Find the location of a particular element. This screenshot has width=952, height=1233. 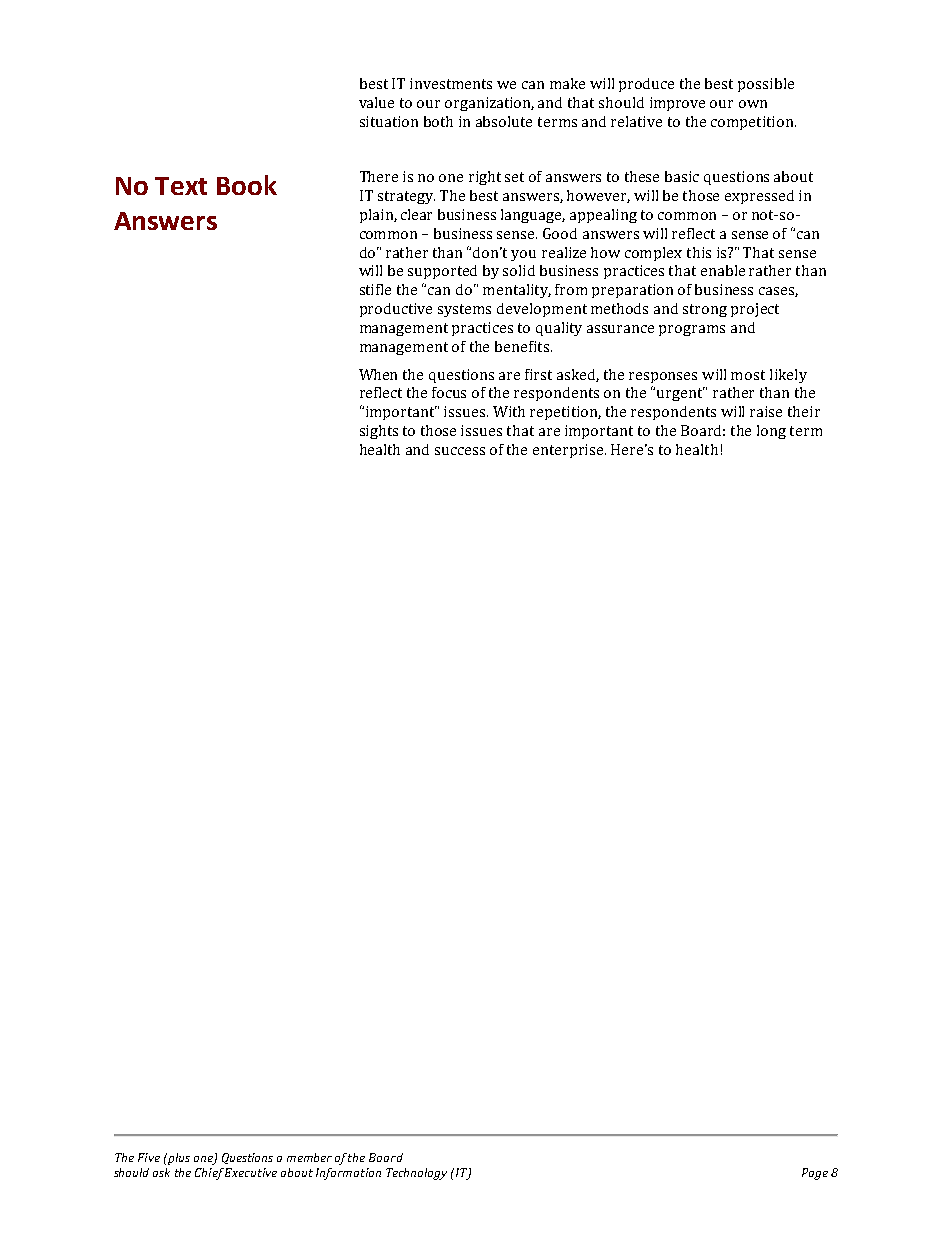

competition is located at coordinates (752, 123).
